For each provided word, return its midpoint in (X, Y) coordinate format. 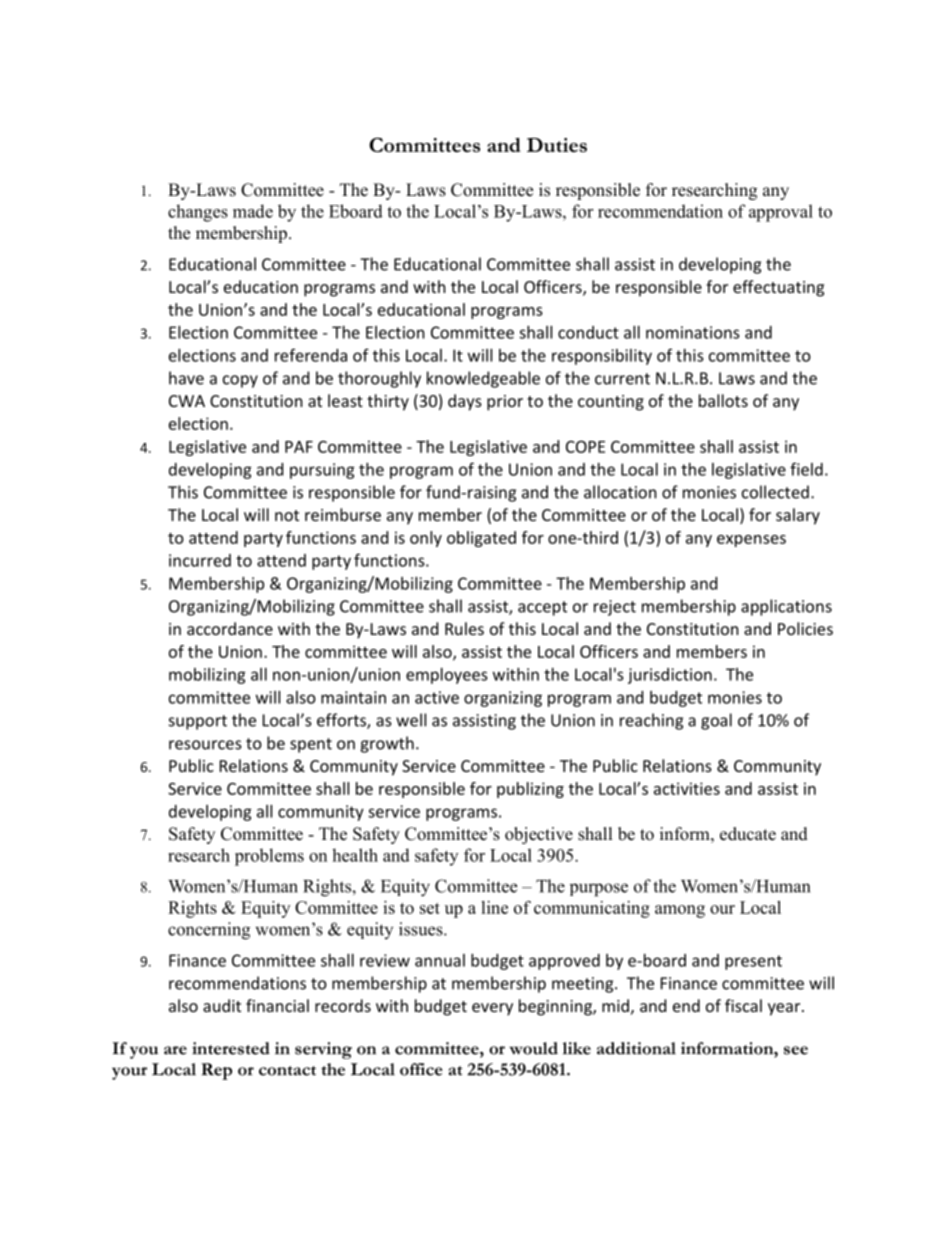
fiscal (743, 1005)
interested (231, 1048)
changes (198, 213)
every (492, 1009)
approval (781, 213)
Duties (557, 145)
